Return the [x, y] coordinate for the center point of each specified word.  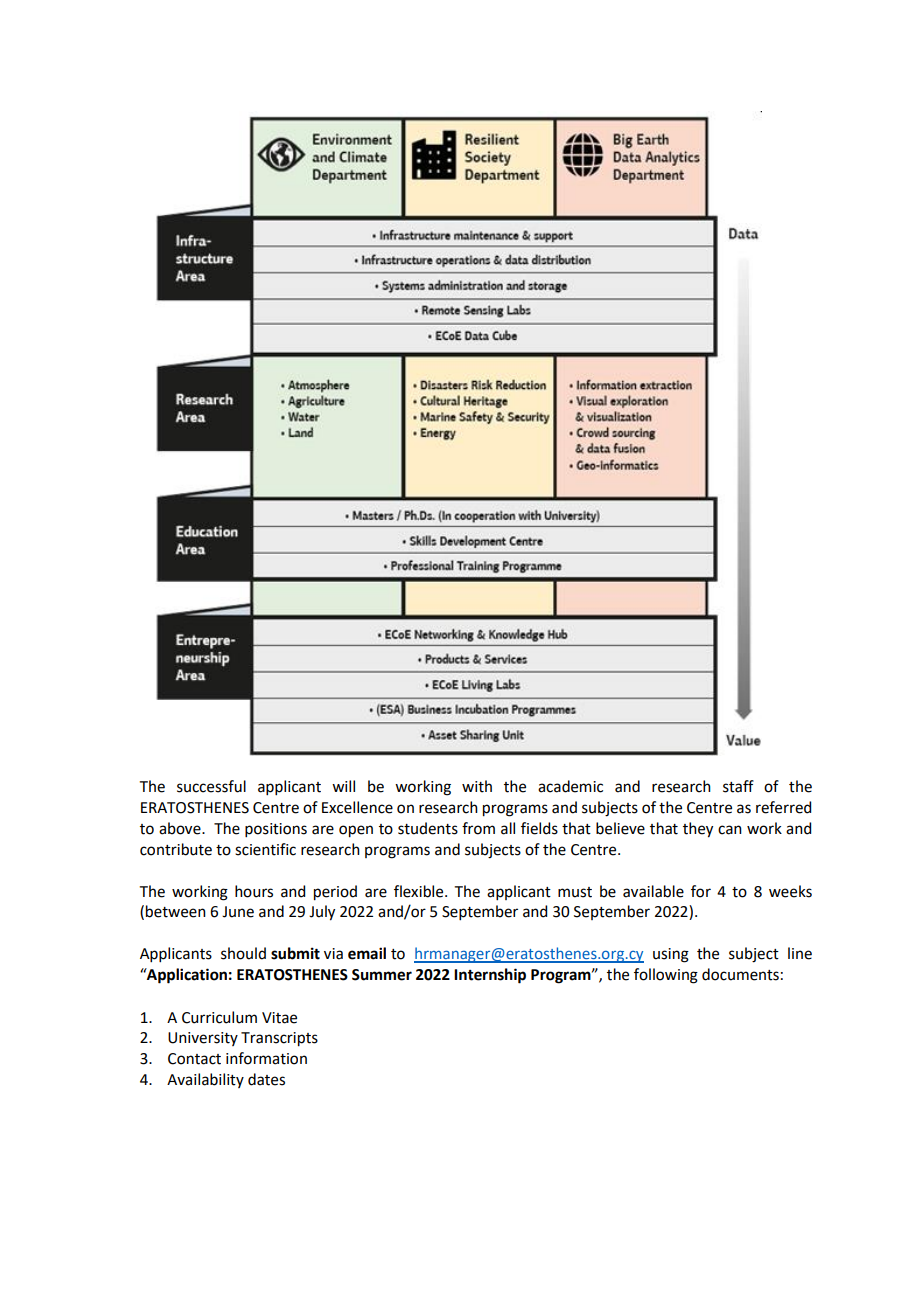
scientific [265, 849]
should [243, 953]
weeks [790, 891]
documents [740, 974]
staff [738, 786]
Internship [490, 976]
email [367, 953]
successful [211, 786]
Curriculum [219, 1017]
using [671, 955]
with [477, 786]
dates [266, 1079]
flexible [420, 891]
